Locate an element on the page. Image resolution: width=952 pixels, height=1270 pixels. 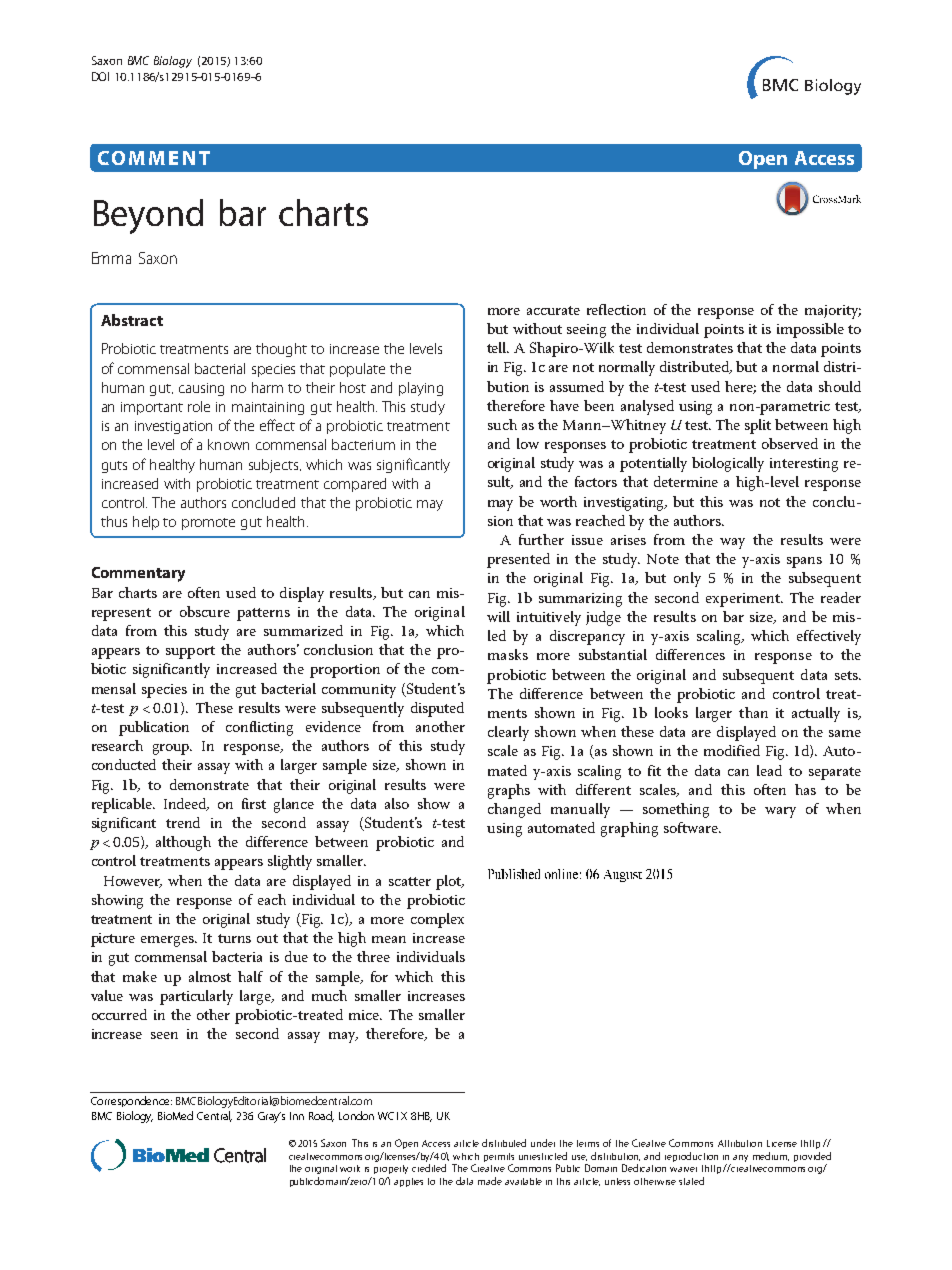
will is located at coordinates (498, 616).
